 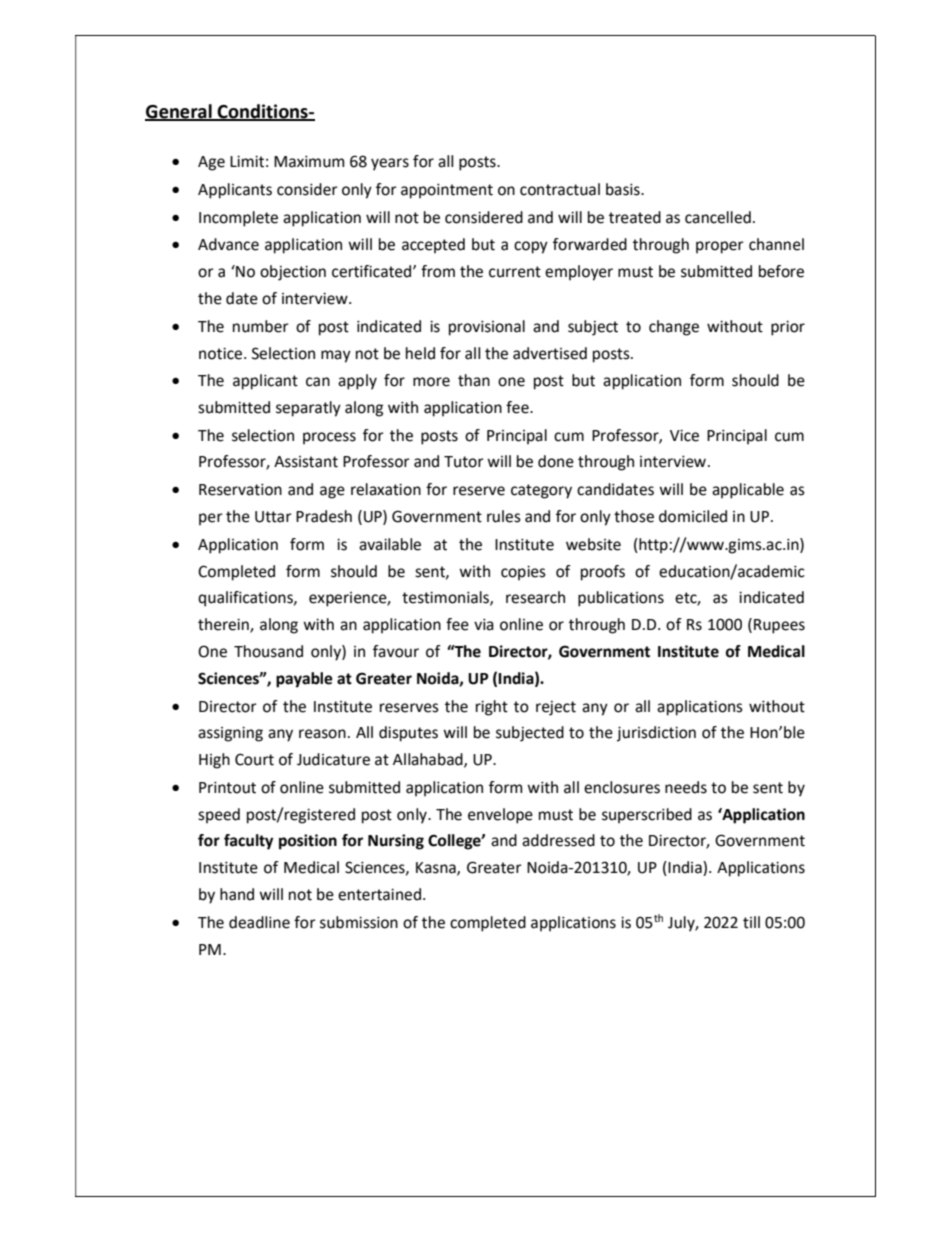 I want to click on Maximum, so click(x=309, y=162).
